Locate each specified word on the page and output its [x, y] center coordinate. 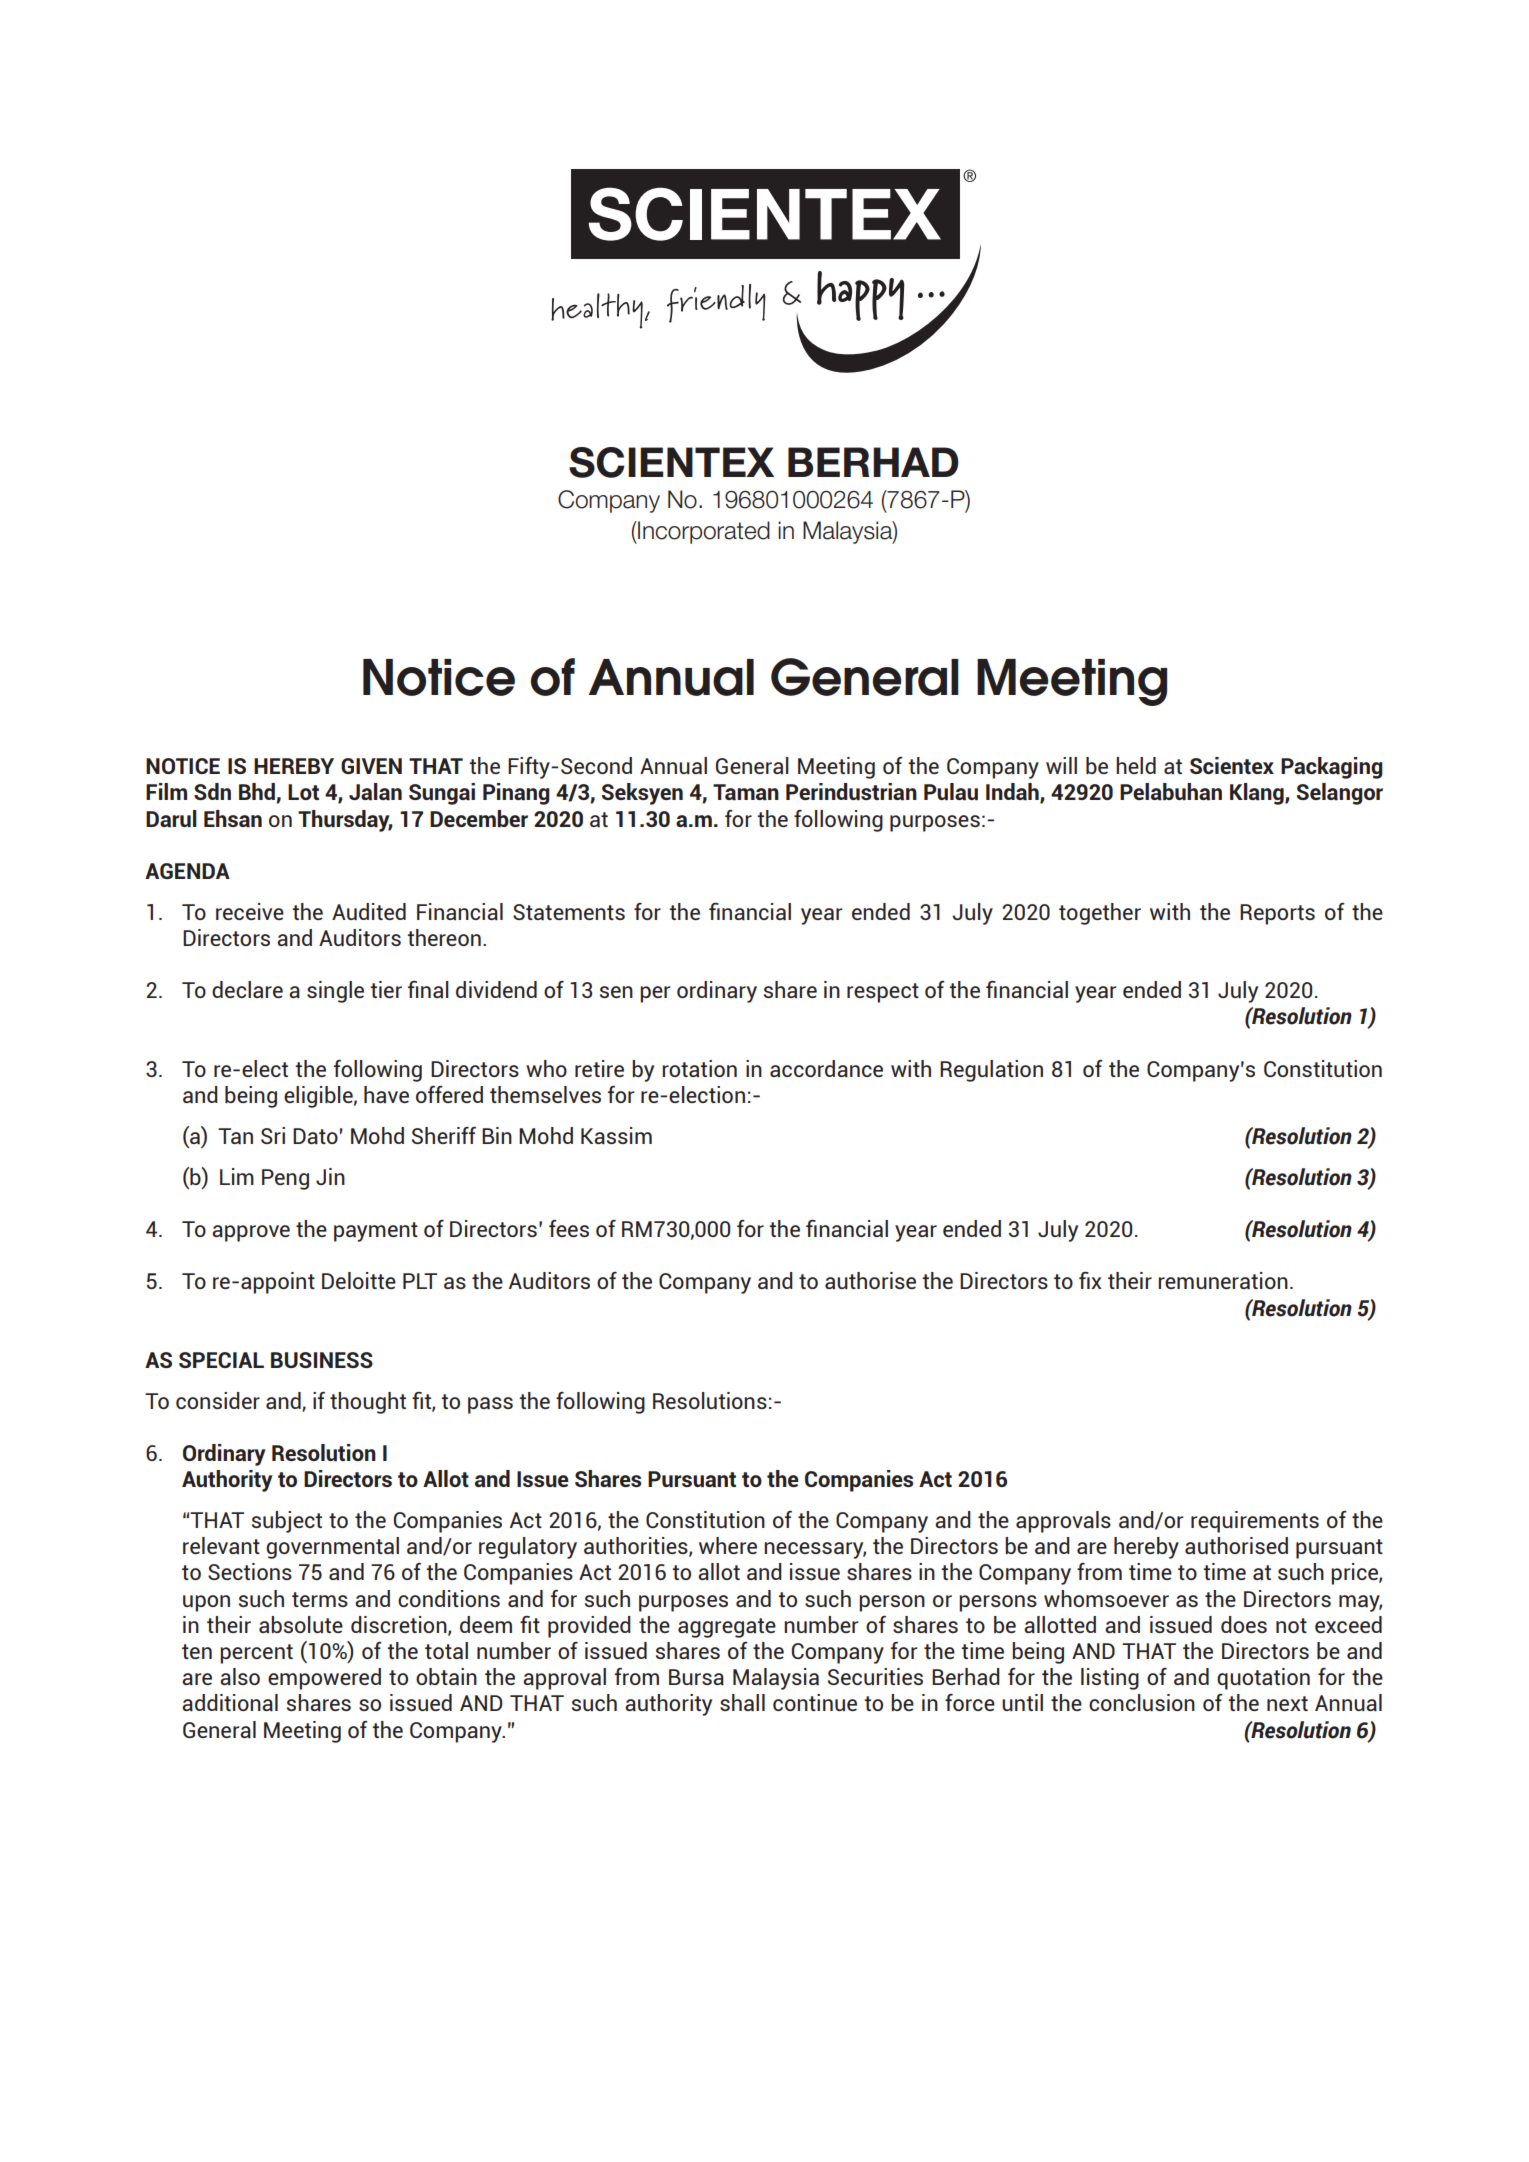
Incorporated [703, 532]
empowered [324, 1679]
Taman [746, 792]
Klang [1258, 794]
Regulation [991, 1071]
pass [490, 1405]
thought [368, 1403]
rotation [699, 1068]
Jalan [375, 791]
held [1136, 765]
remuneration [1223, 1280]
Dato [315, 1136]
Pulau [951, 791]
